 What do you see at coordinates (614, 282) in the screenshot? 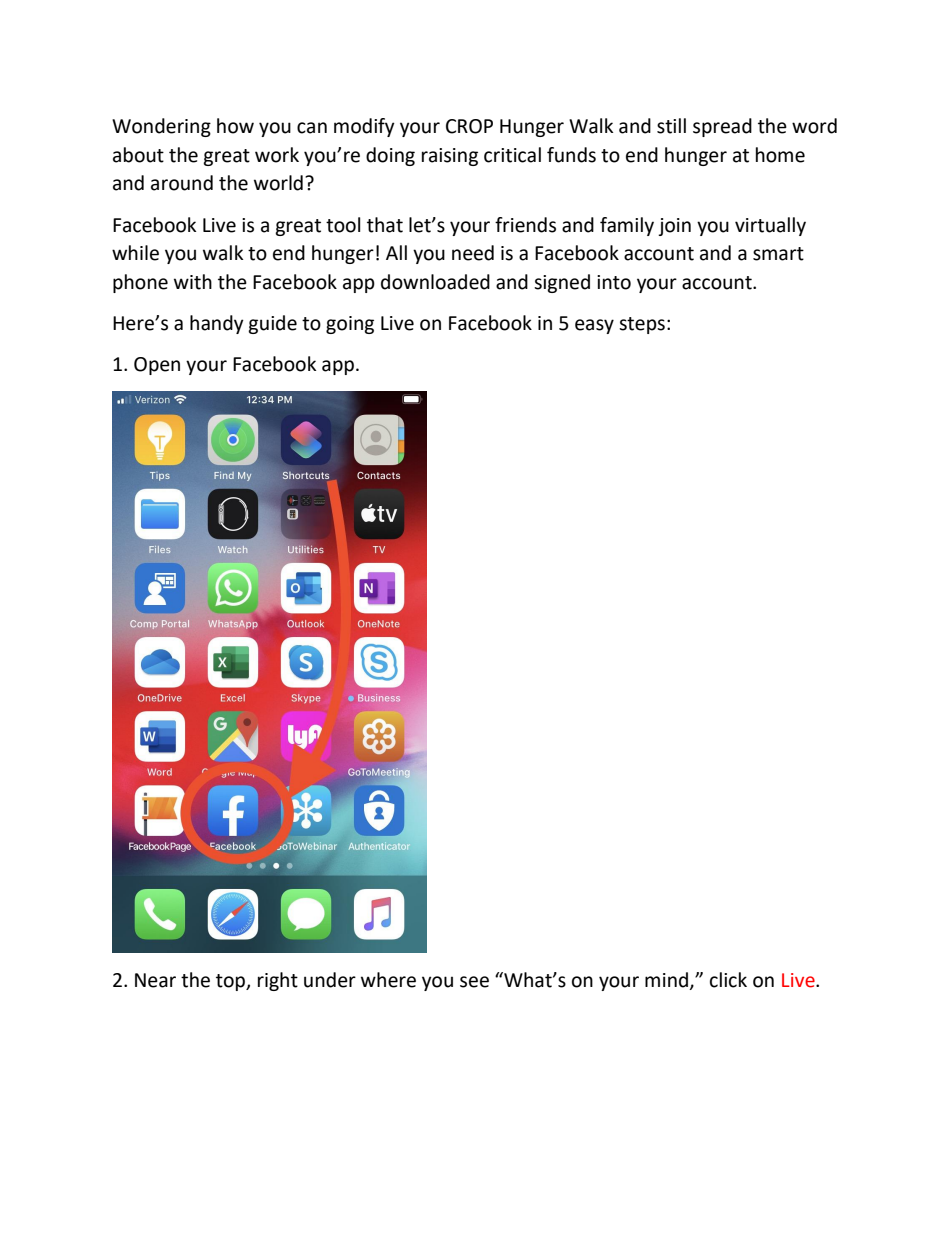
I see `into` at bounding box center [614, 282].
